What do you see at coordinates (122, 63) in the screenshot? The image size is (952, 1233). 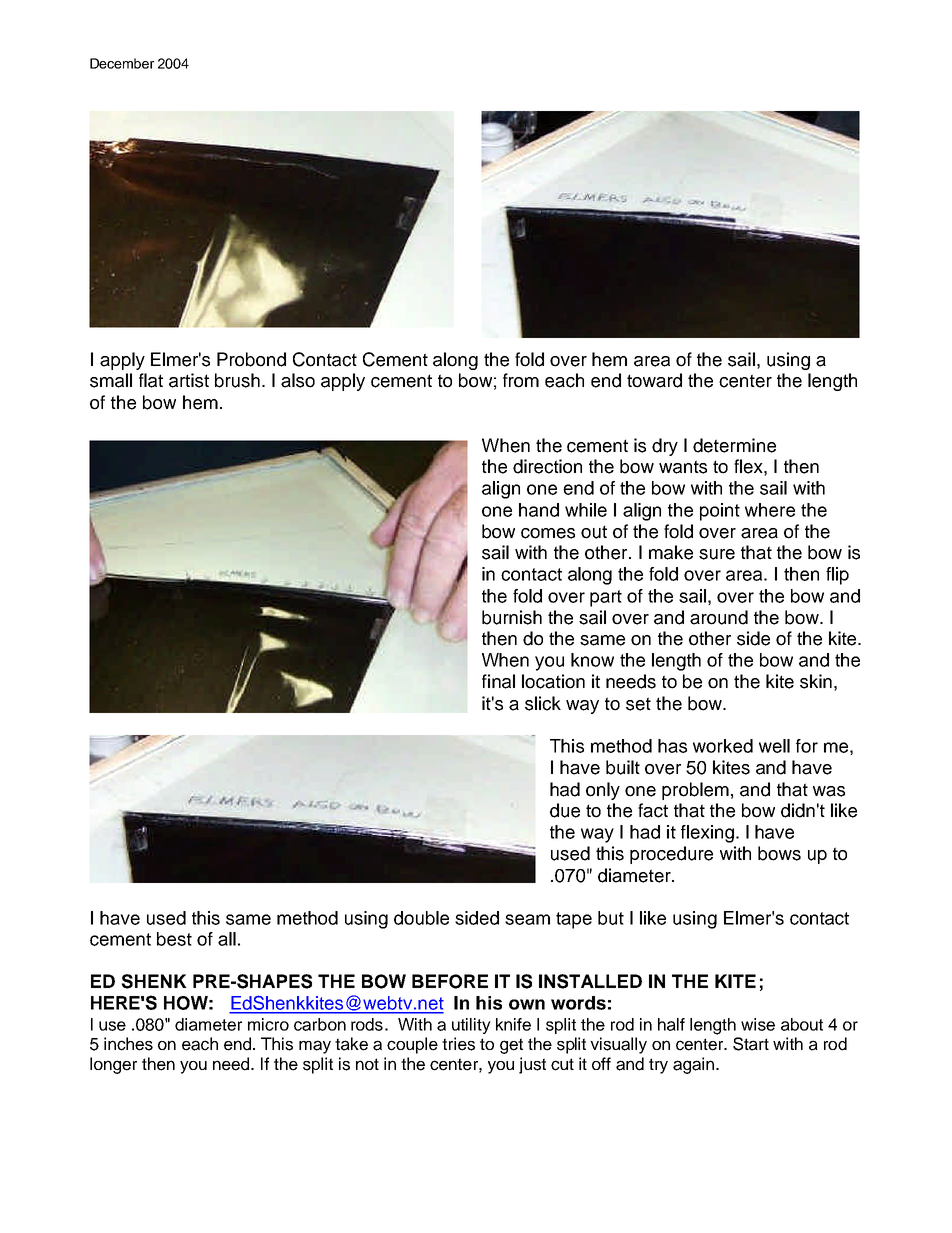 I see `December` at bounding box center [122, 63].
